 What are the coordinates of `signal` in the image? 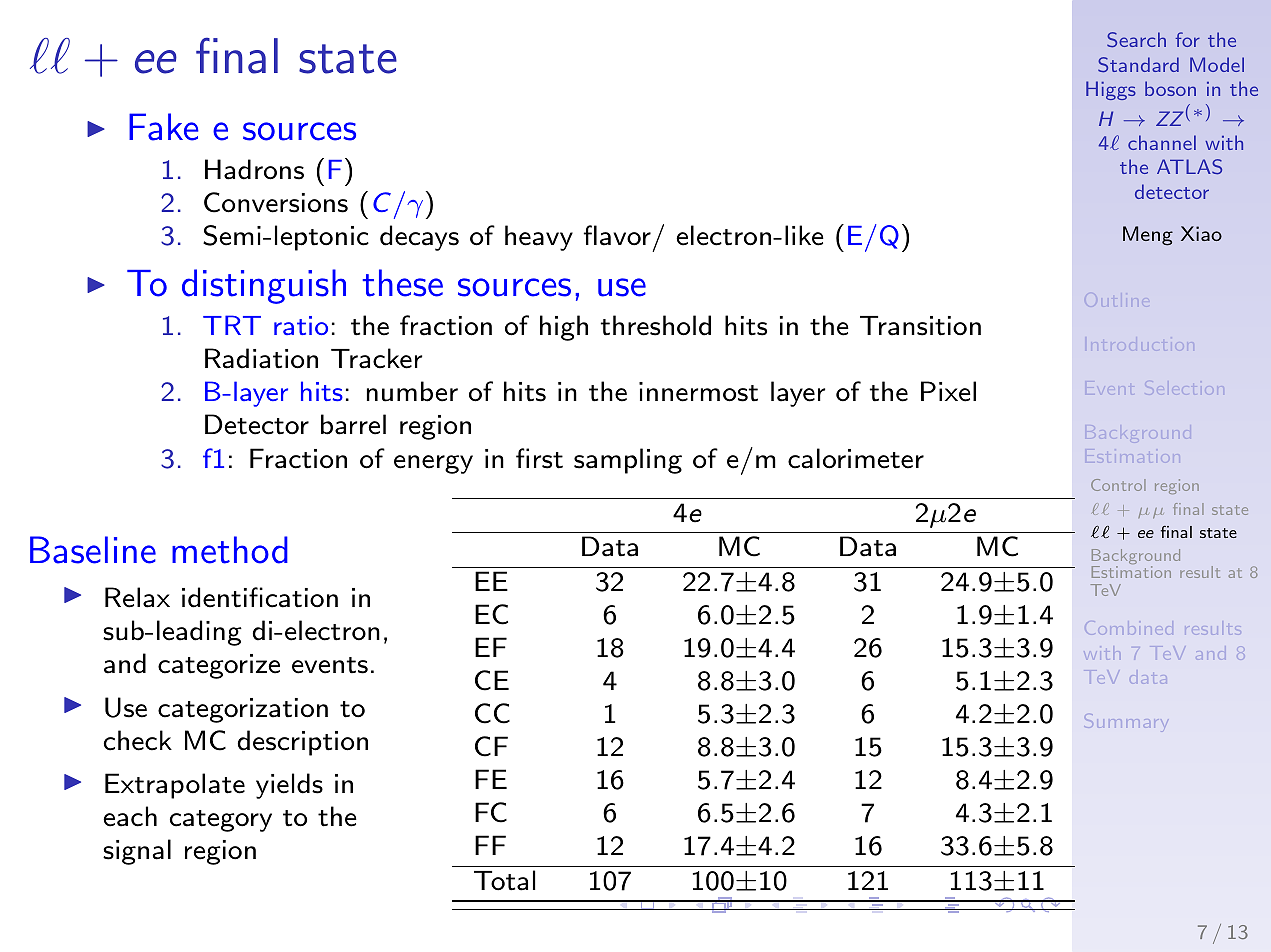 It's located at (137, 852).
